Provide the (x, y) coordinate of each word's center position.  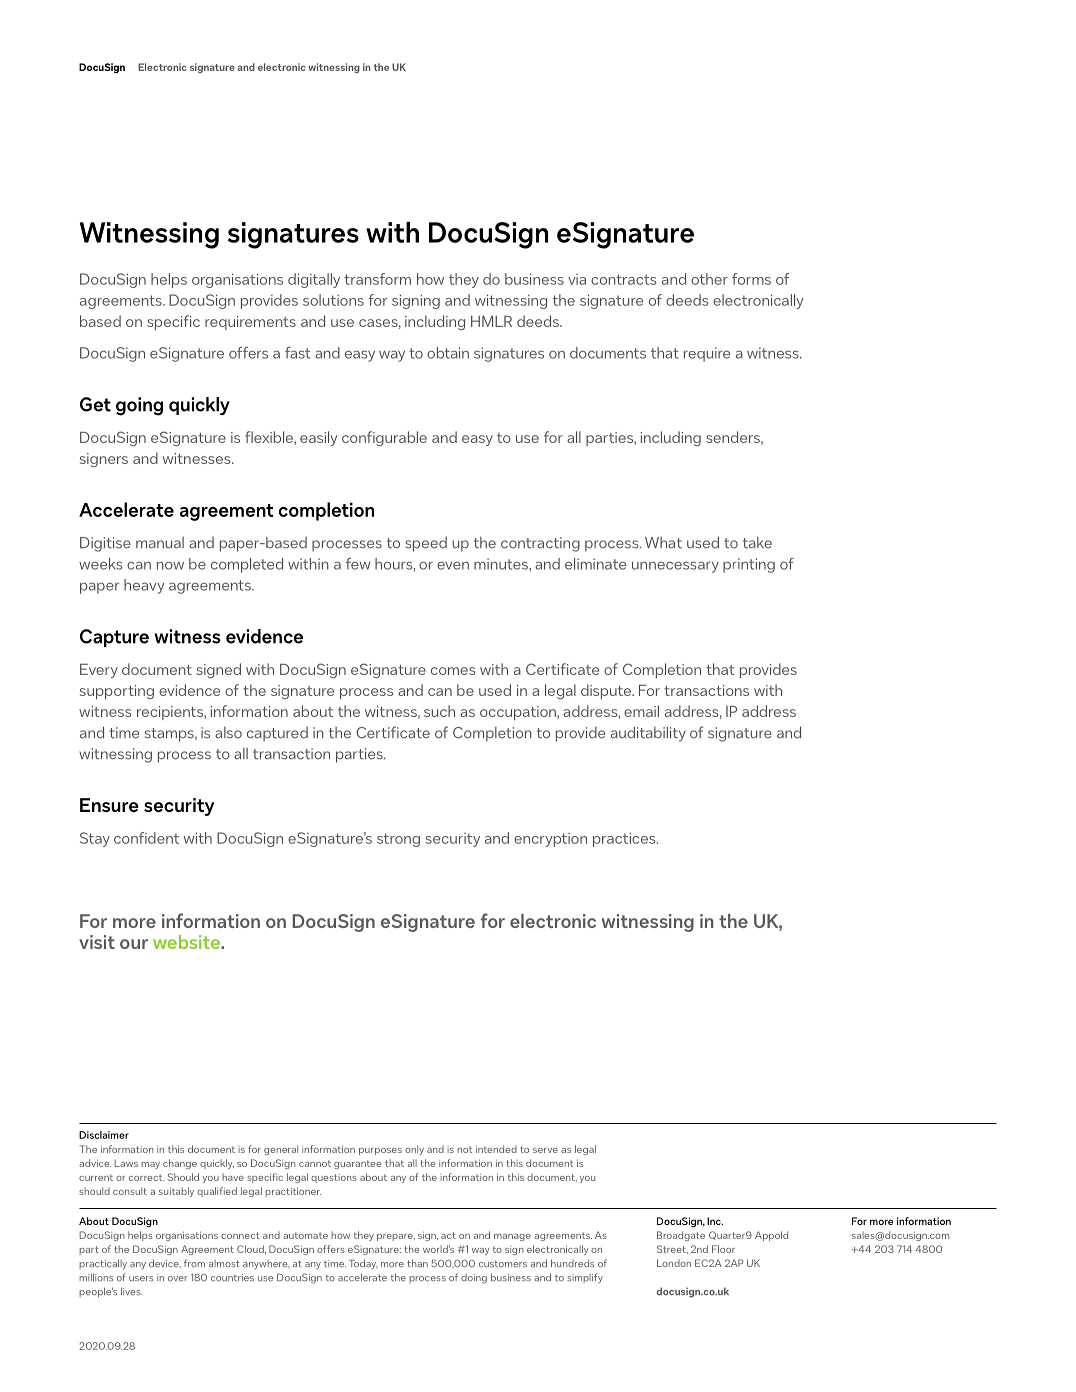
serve (545, 1150)
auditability (648, 734)
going (139, 406)
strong (398, 840)
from (194, 1263)
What (663, 543)
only (414, 1150)
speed (426, 544)
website (187, 942)
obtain (448, 353)
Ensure (109, 805)
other (709, 279)
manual (160, 543)
